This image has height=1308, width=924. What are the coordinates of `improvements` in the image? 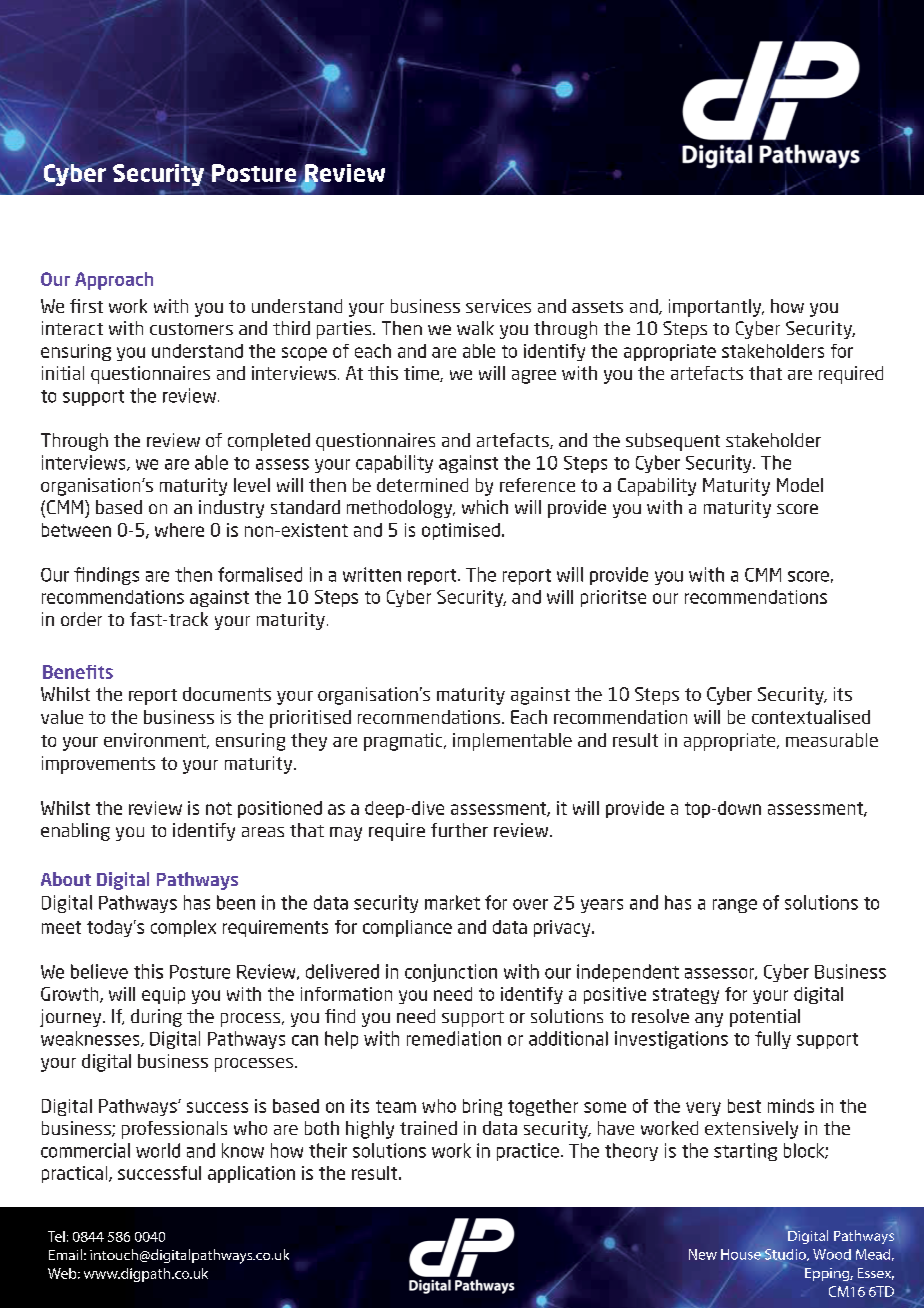 It's located at (98, 765).
